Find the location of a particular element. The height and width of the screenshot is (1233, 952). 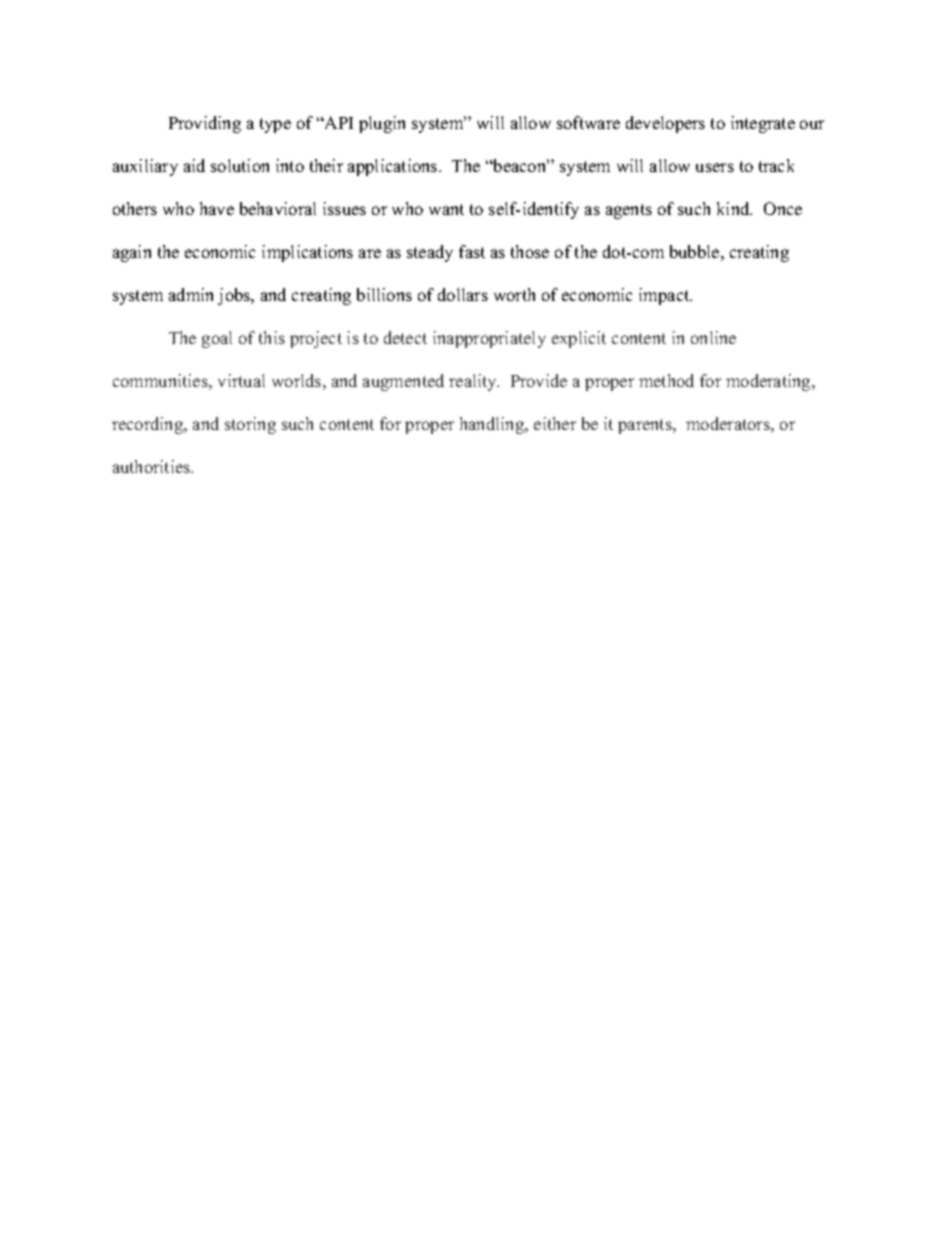

admin is located at coordinates (191, 294).
